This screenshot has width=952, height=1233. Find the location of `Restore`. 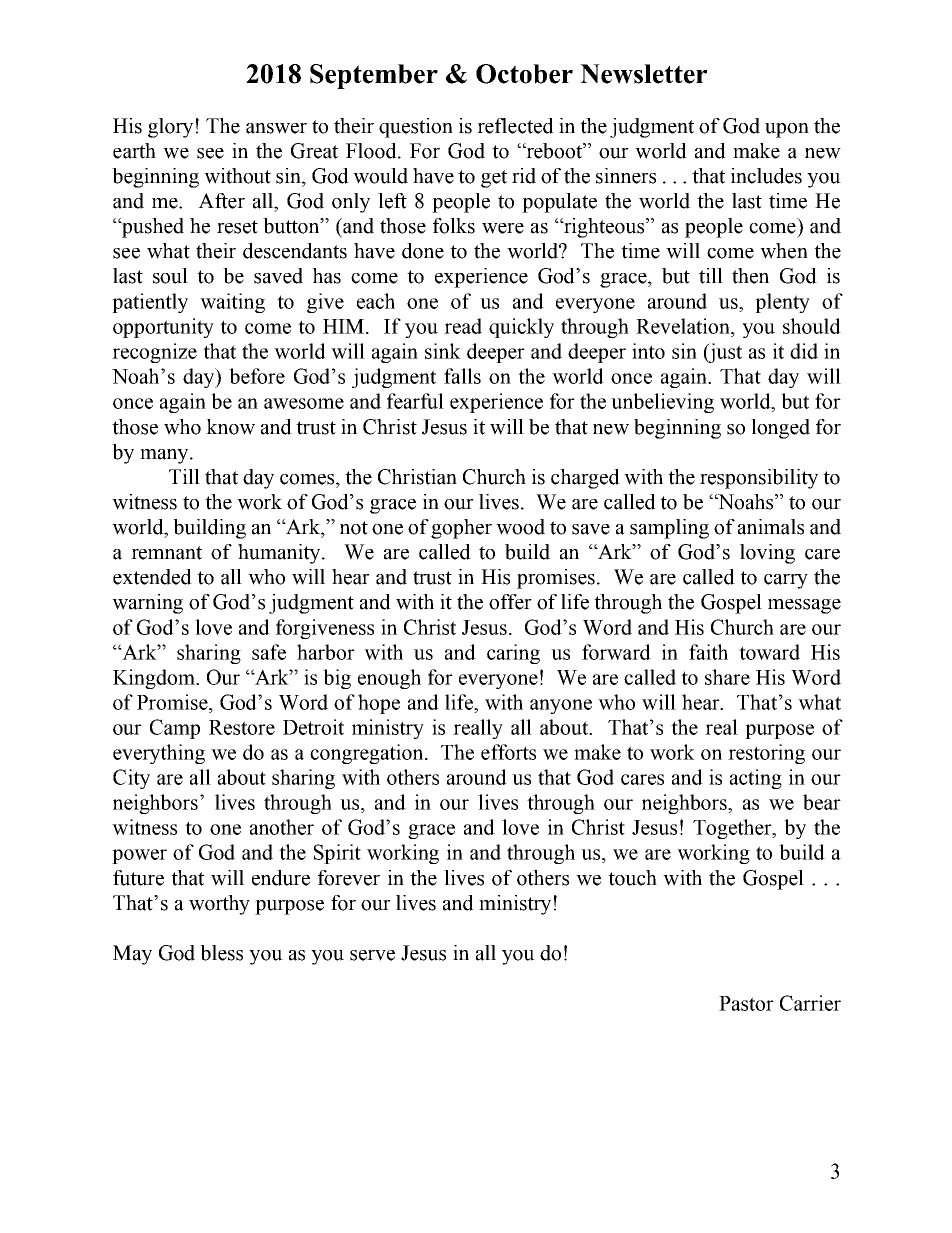

Restore is located at coordinates (242, 727).
